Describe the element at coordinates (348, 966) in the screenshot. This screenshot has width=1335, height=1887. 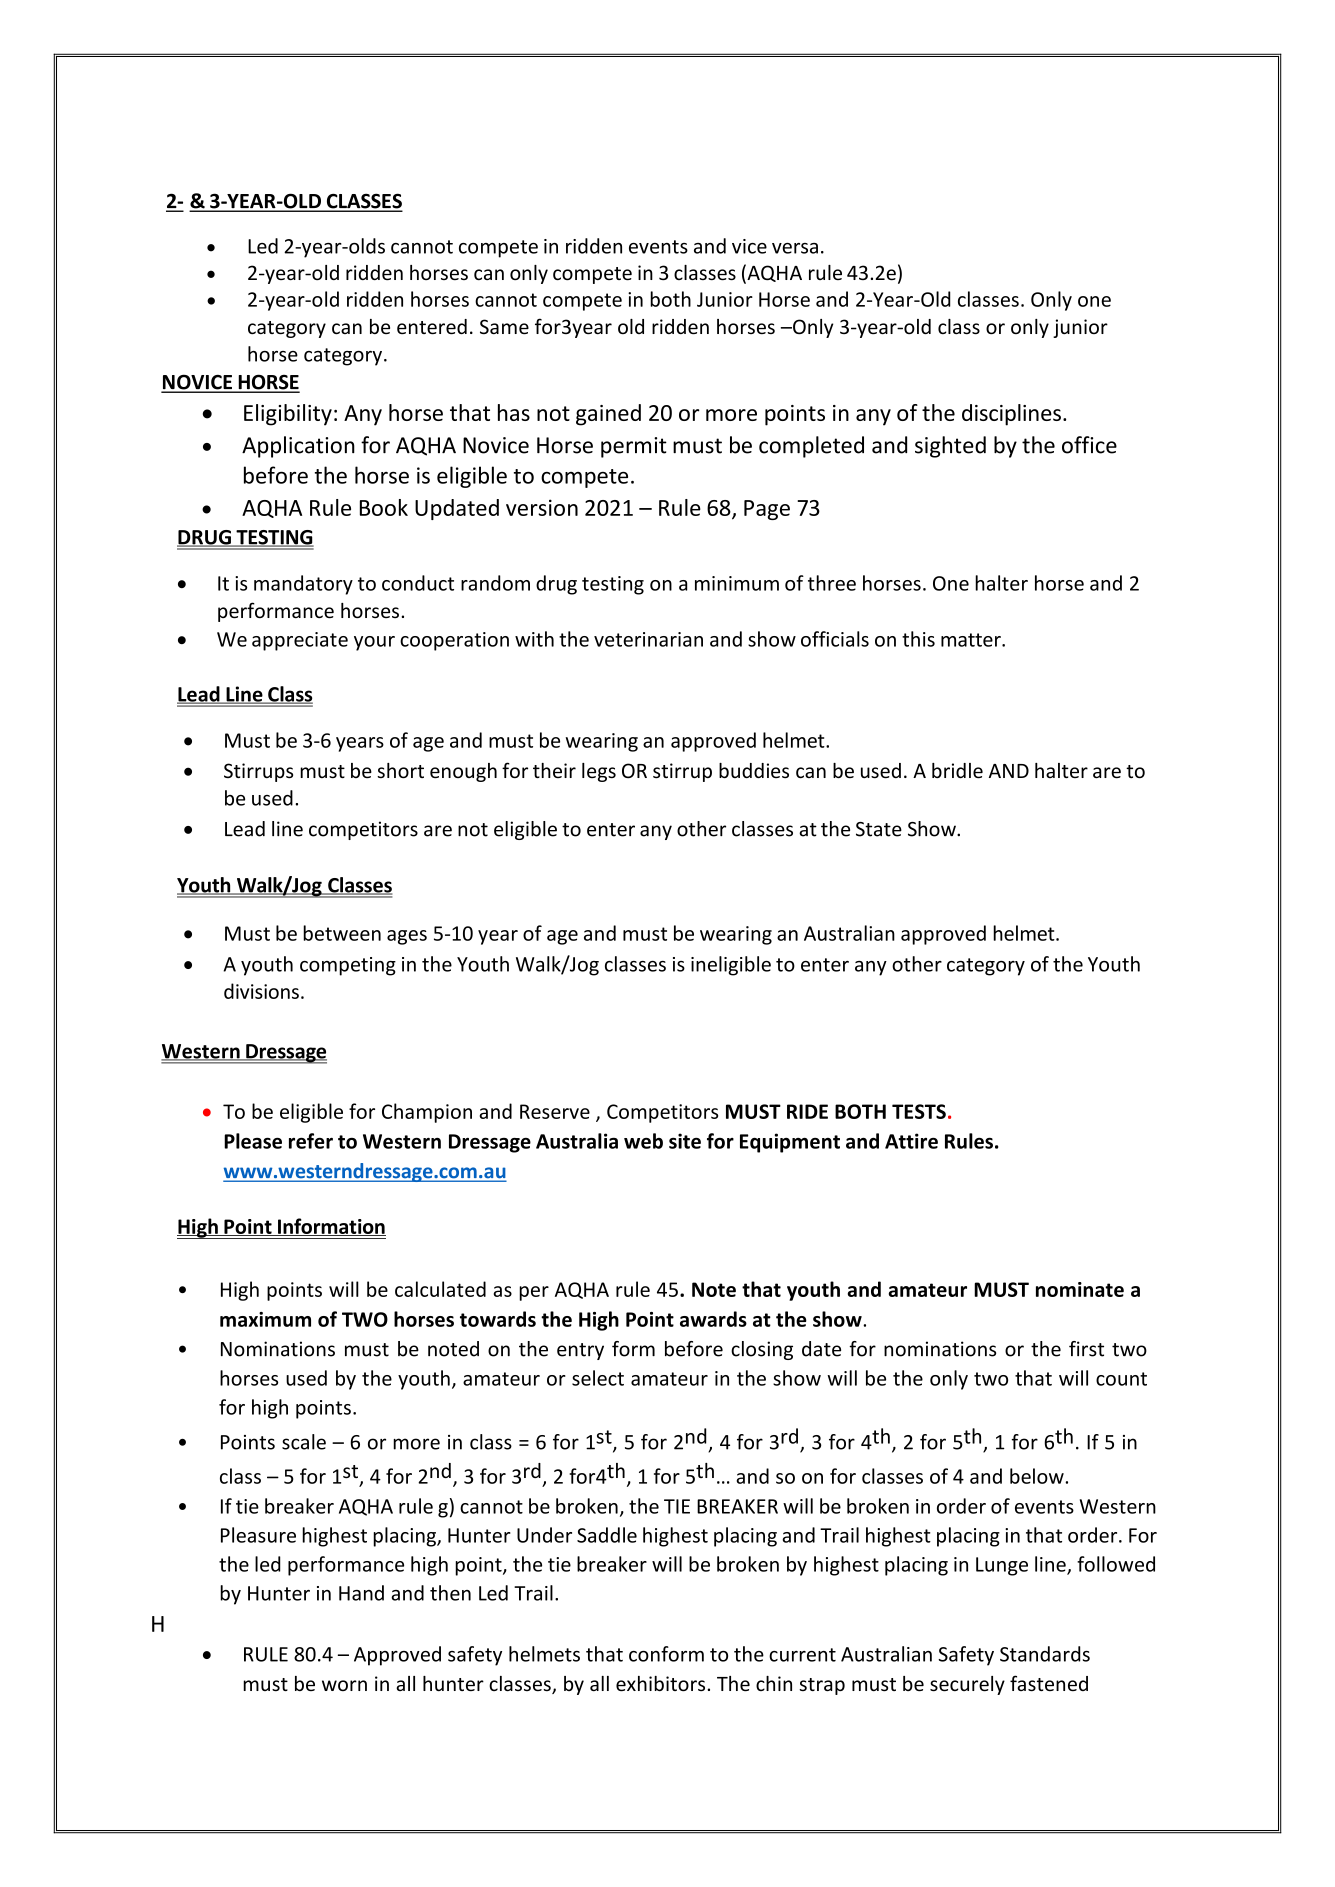
I see `competing` at that location.
